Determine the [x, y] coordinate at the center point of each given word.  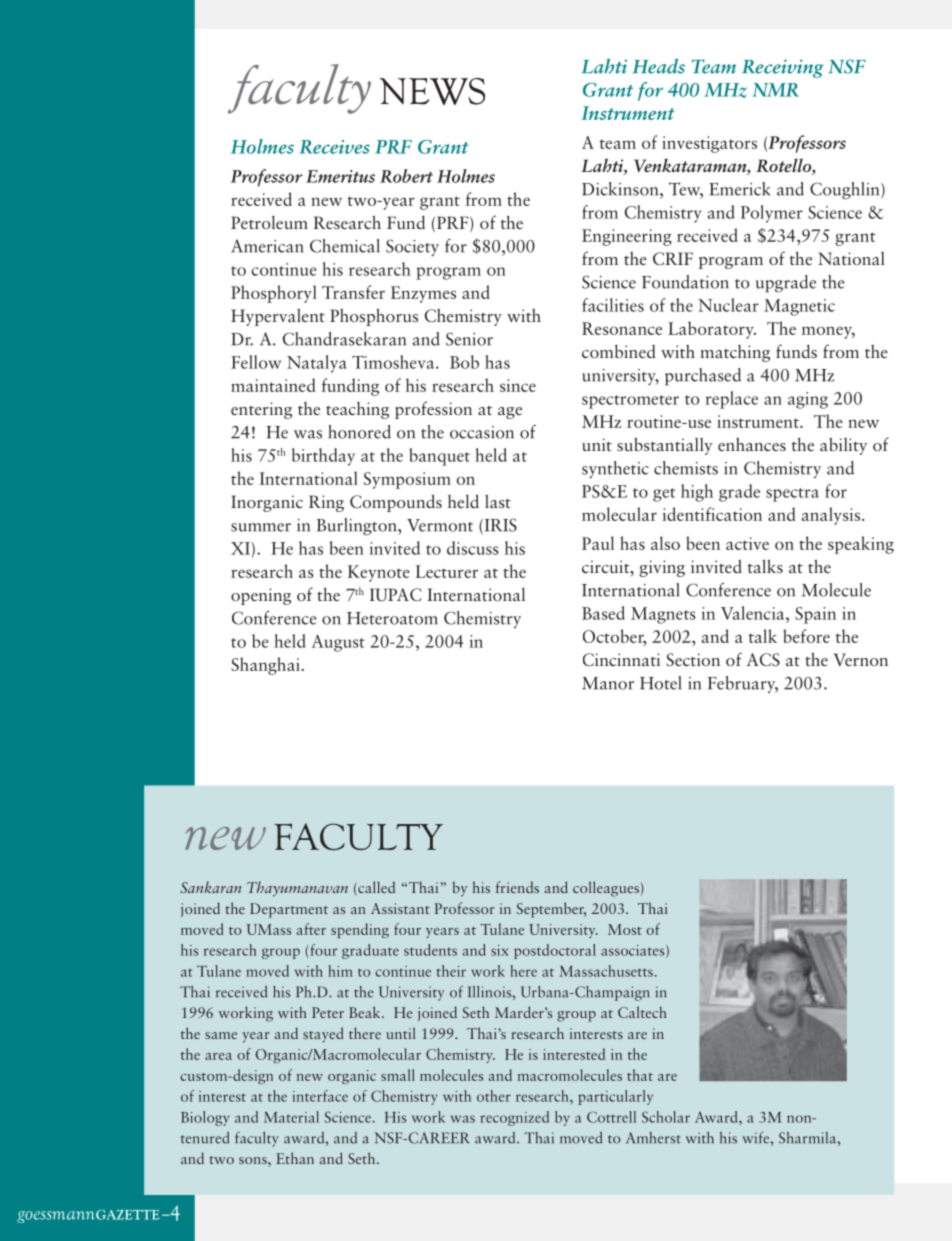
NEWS [432, 91]
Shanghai [266, 666]
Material [291, 1117]
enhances [752, 445]
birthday [323, 457]
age [510, 413]
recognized [514, 1118]
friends [517, 887]
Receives [334, 147]
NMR [775, 90]
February [743, 684]
